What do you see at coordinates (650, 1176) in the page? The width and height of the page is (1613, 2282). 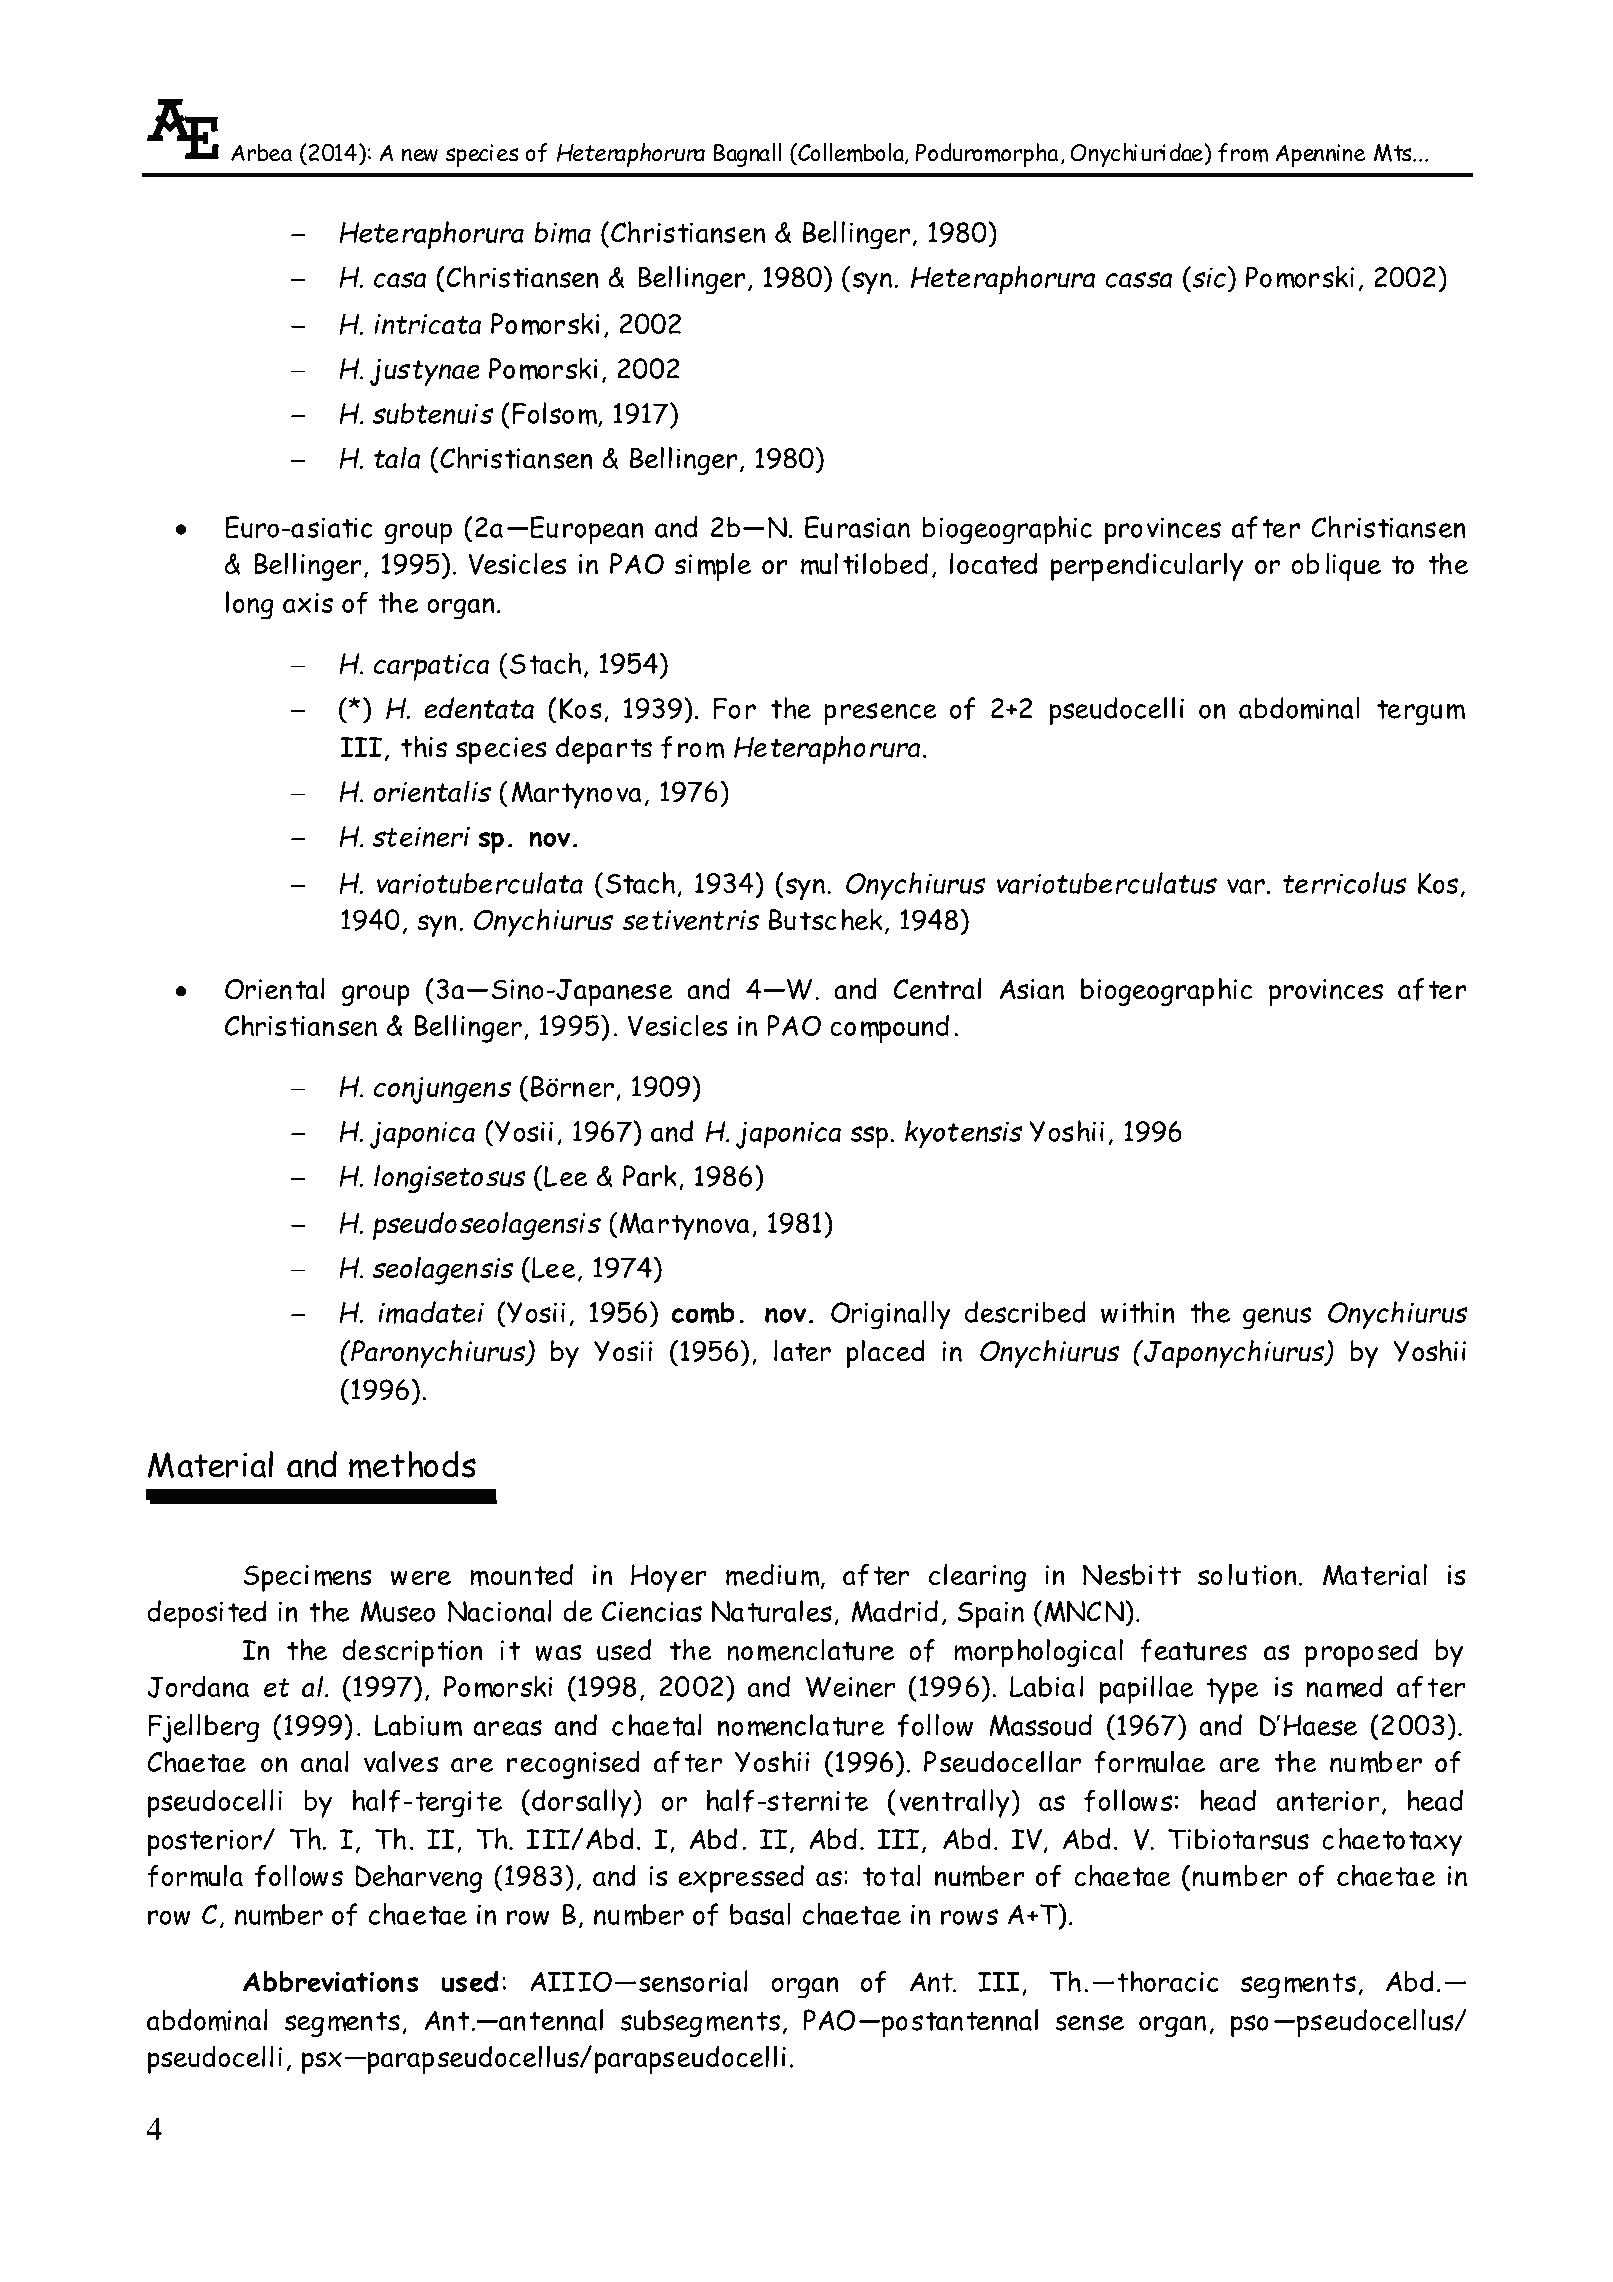 I see `Park` at bounding box center [650, 1176].
